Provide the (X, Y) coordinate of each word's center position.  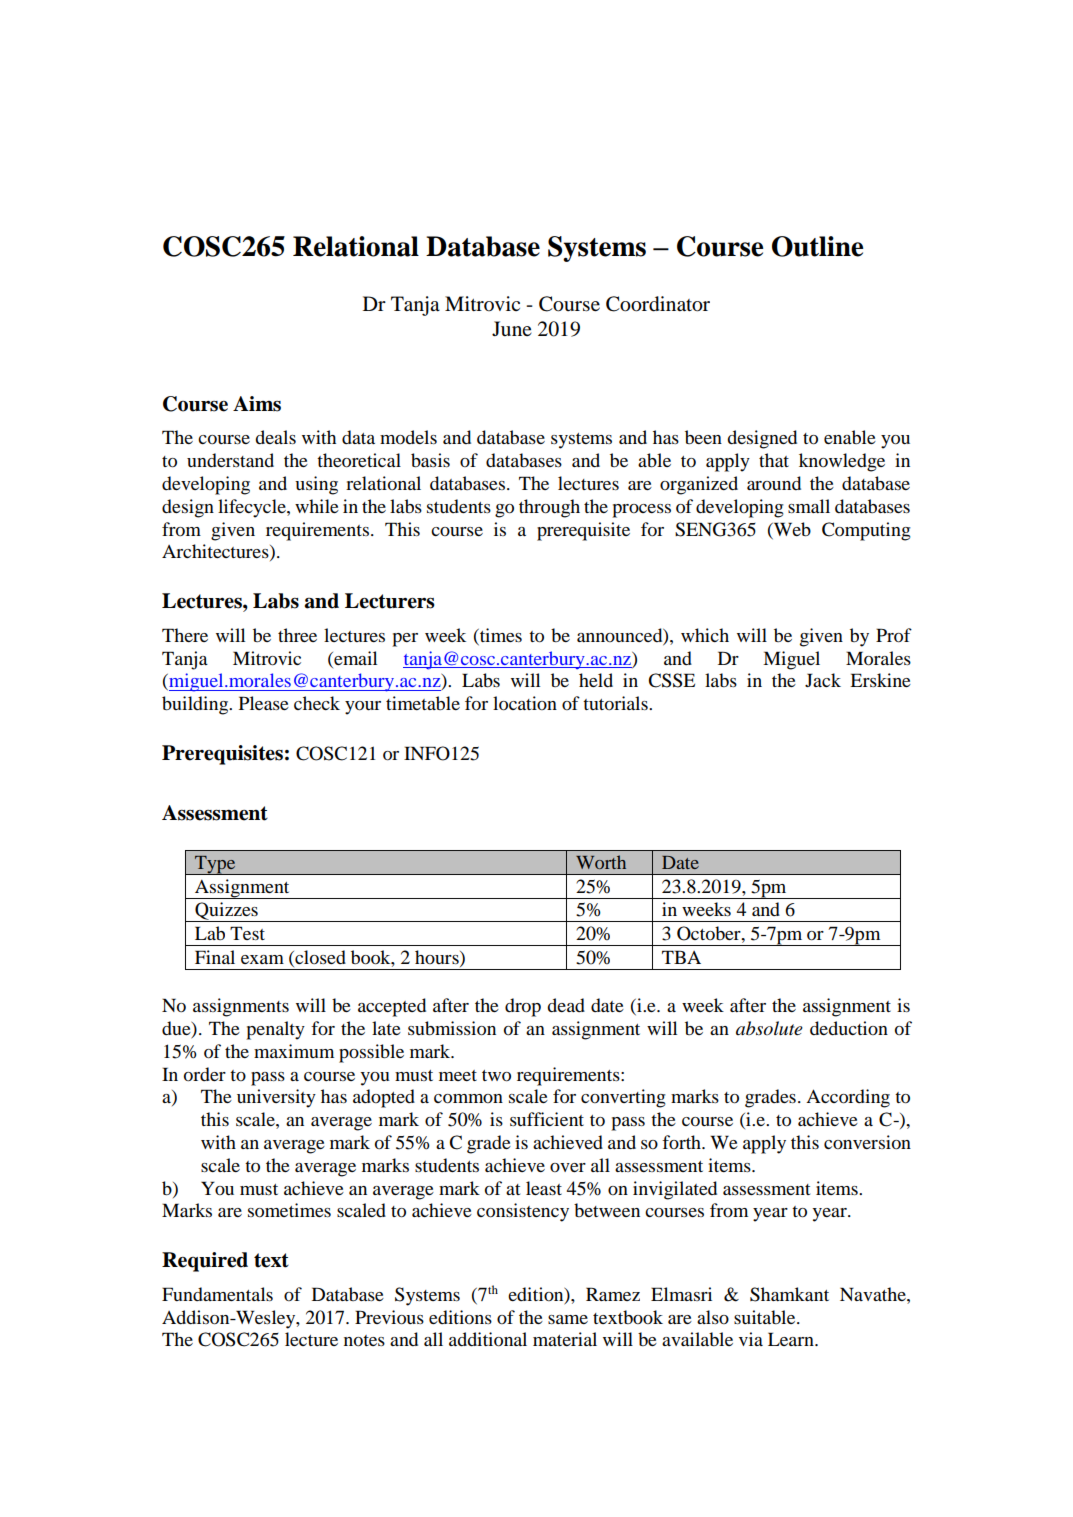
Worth (601, 862)
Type (215, 865)
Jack (823, 680)
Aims (257, 404)
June (512, 328)
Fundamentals (217, 1294)
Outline (817, 246)
